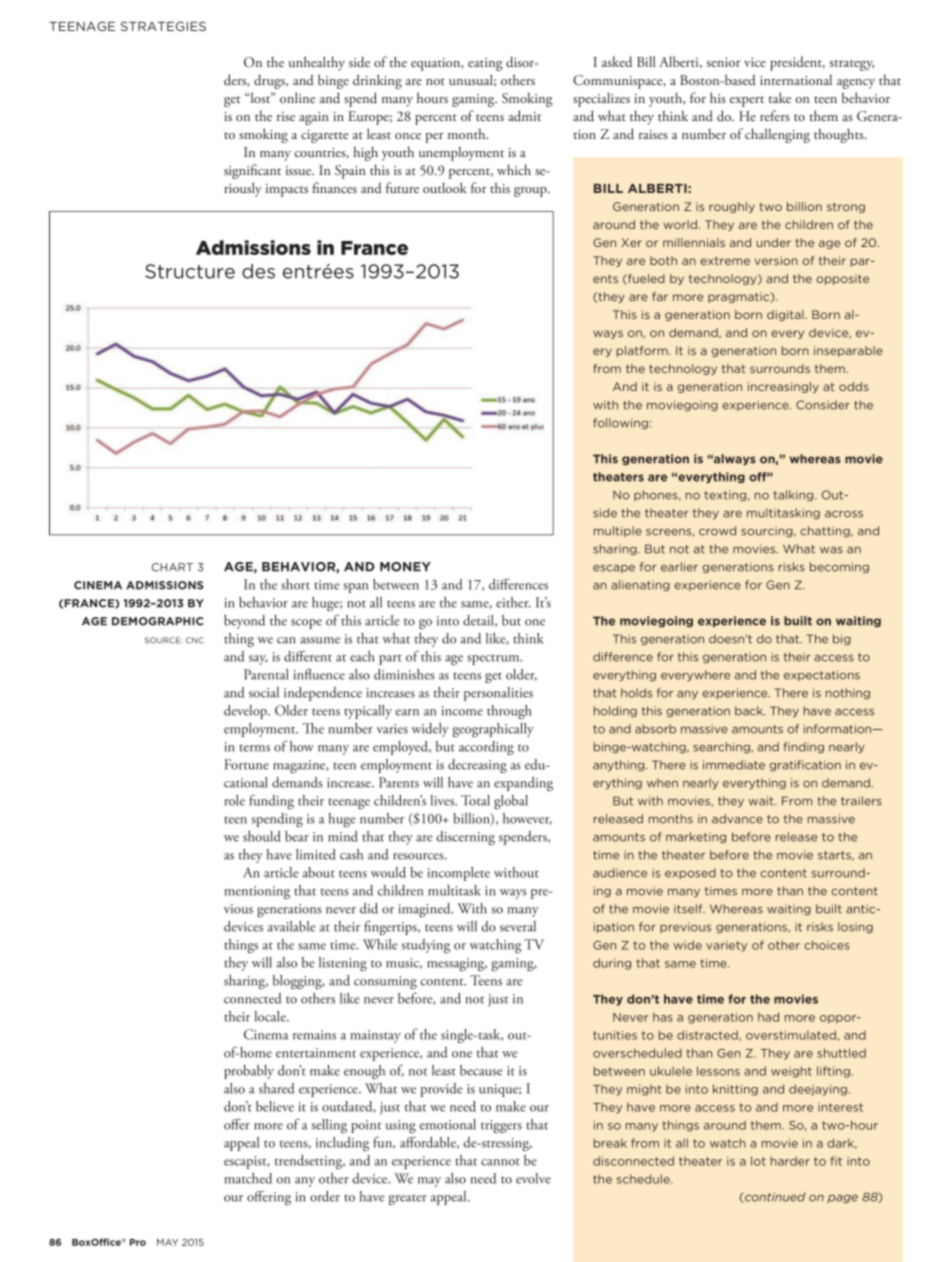 This page has width=952, height=1262. Describe the element at coordinates (248, 1178) in the page. I see `matched` at that location.
